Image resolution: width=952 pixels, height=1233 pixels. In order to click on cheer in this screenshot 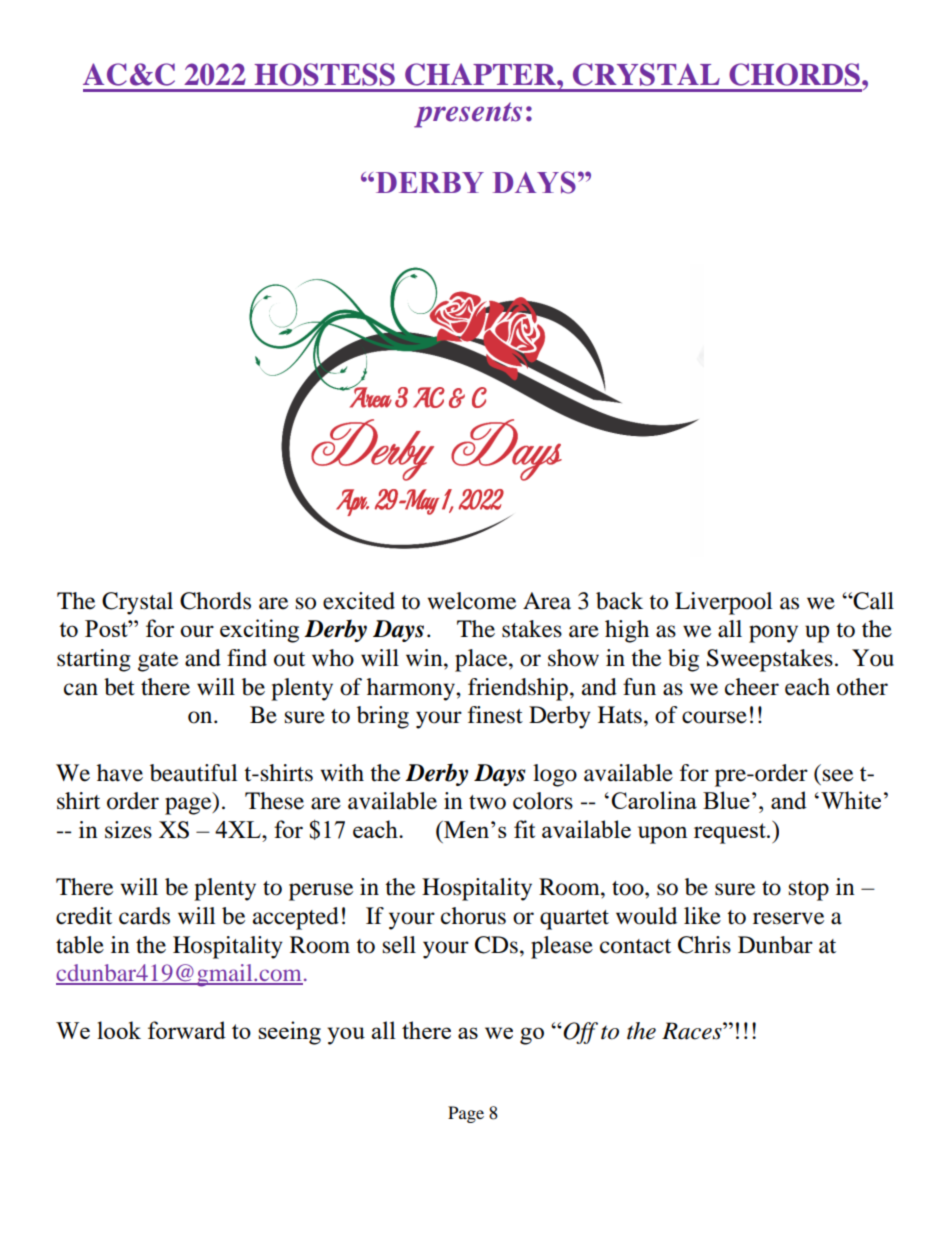, I will do `click(752, 687)`.
